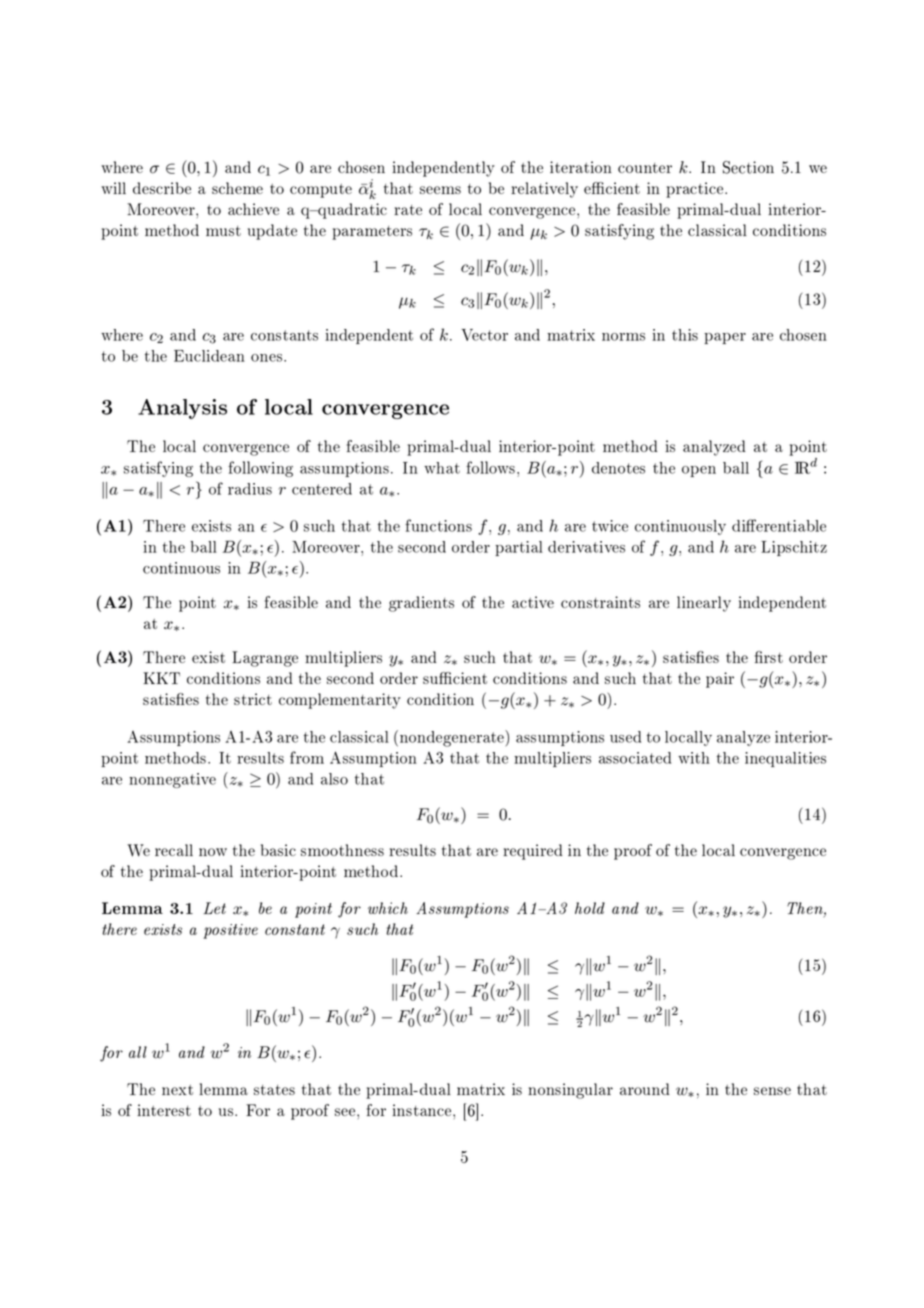  What do you see at coordinates (440, 190) in the page?
I see `seems` at bounding box center [440, 190].
